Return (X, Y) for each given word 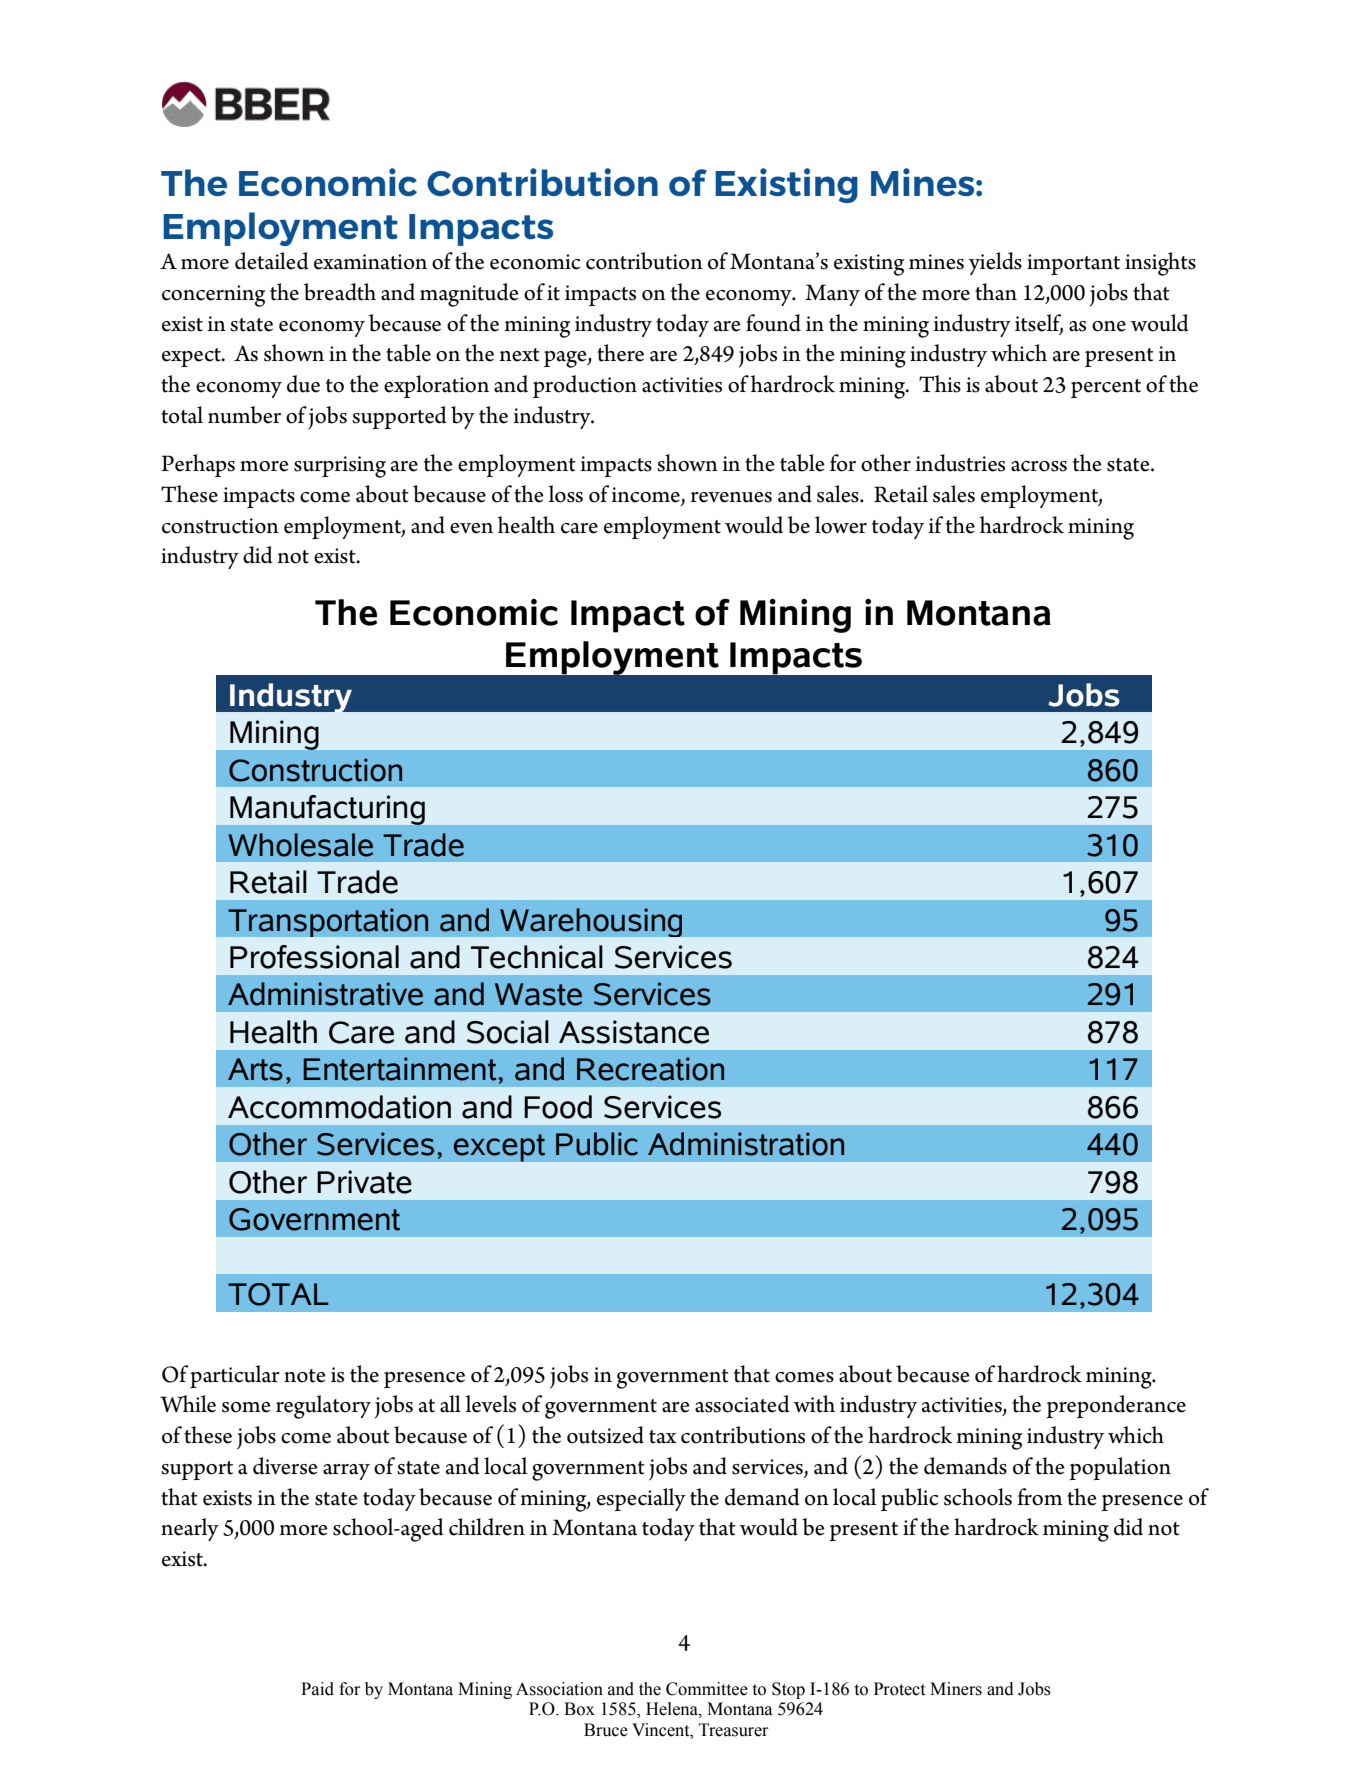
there (620, 353)
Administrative (325, 994)
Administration (746, 1144)
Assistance (634, 1032)
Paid (317, 1689)
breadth (340, 292)
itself (1039, 324)
